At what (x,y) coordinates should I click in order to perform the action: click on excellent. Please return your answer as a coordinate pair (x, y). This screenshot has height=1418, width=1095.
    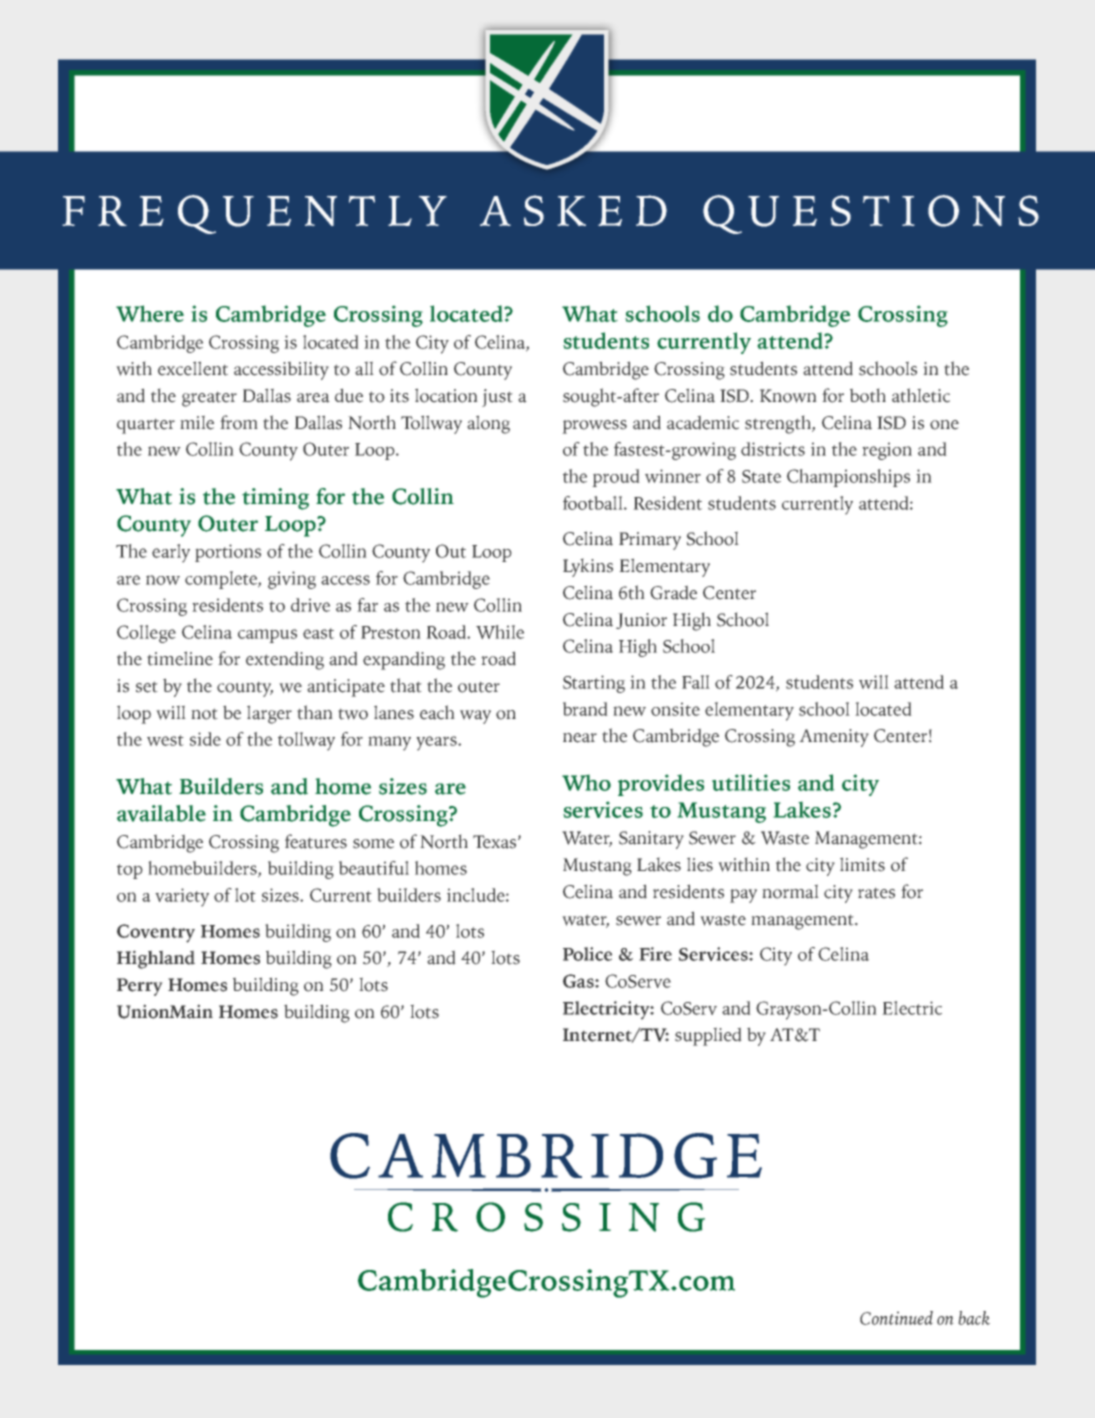
    Looking at the image, I should click on (193, 368).
